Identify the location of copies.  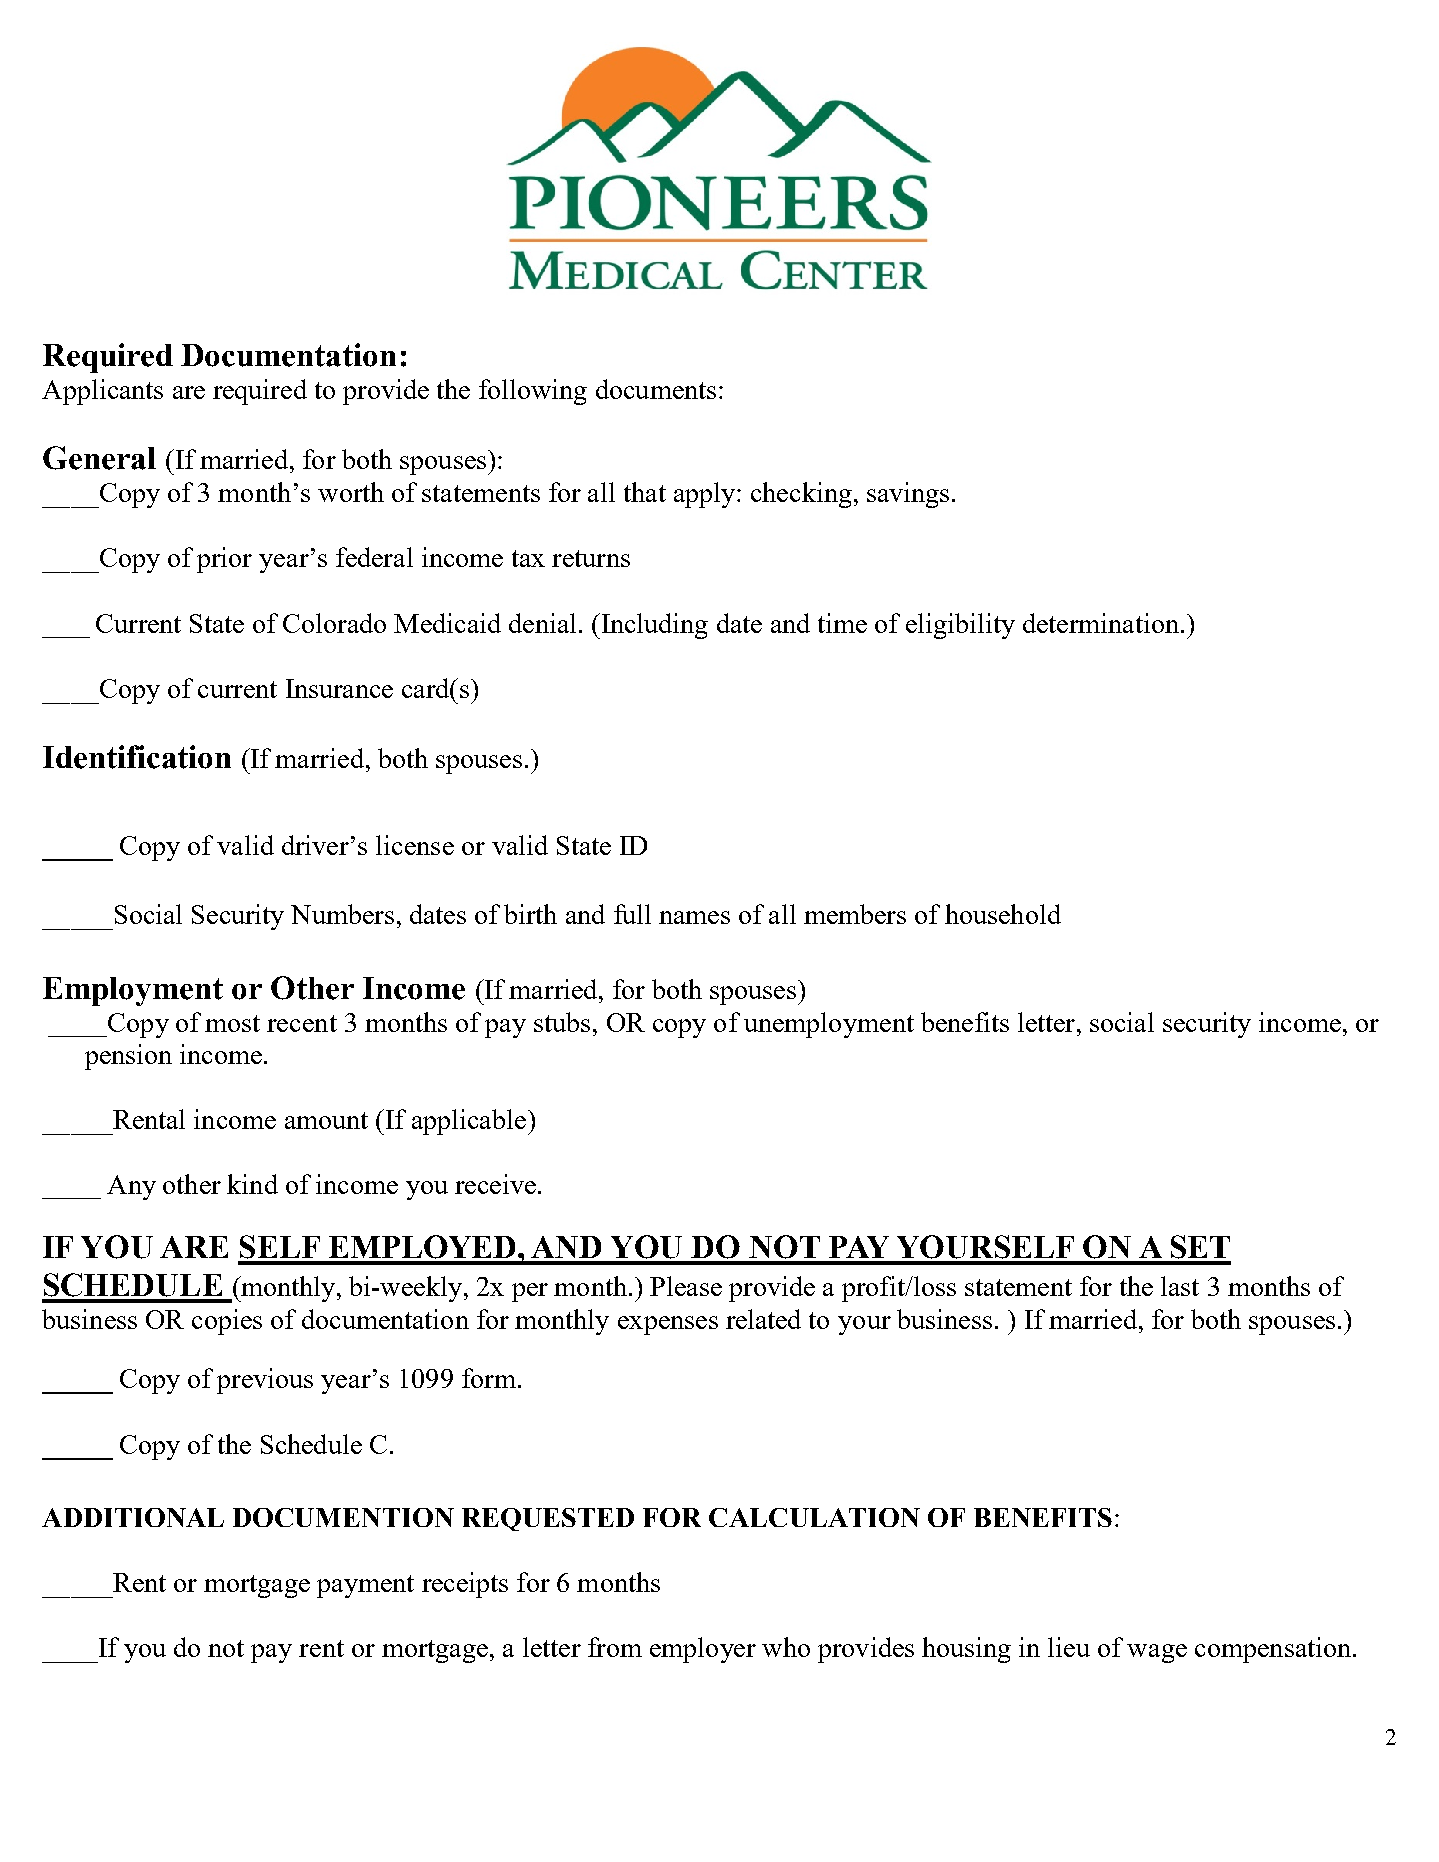
(227, 1322).
